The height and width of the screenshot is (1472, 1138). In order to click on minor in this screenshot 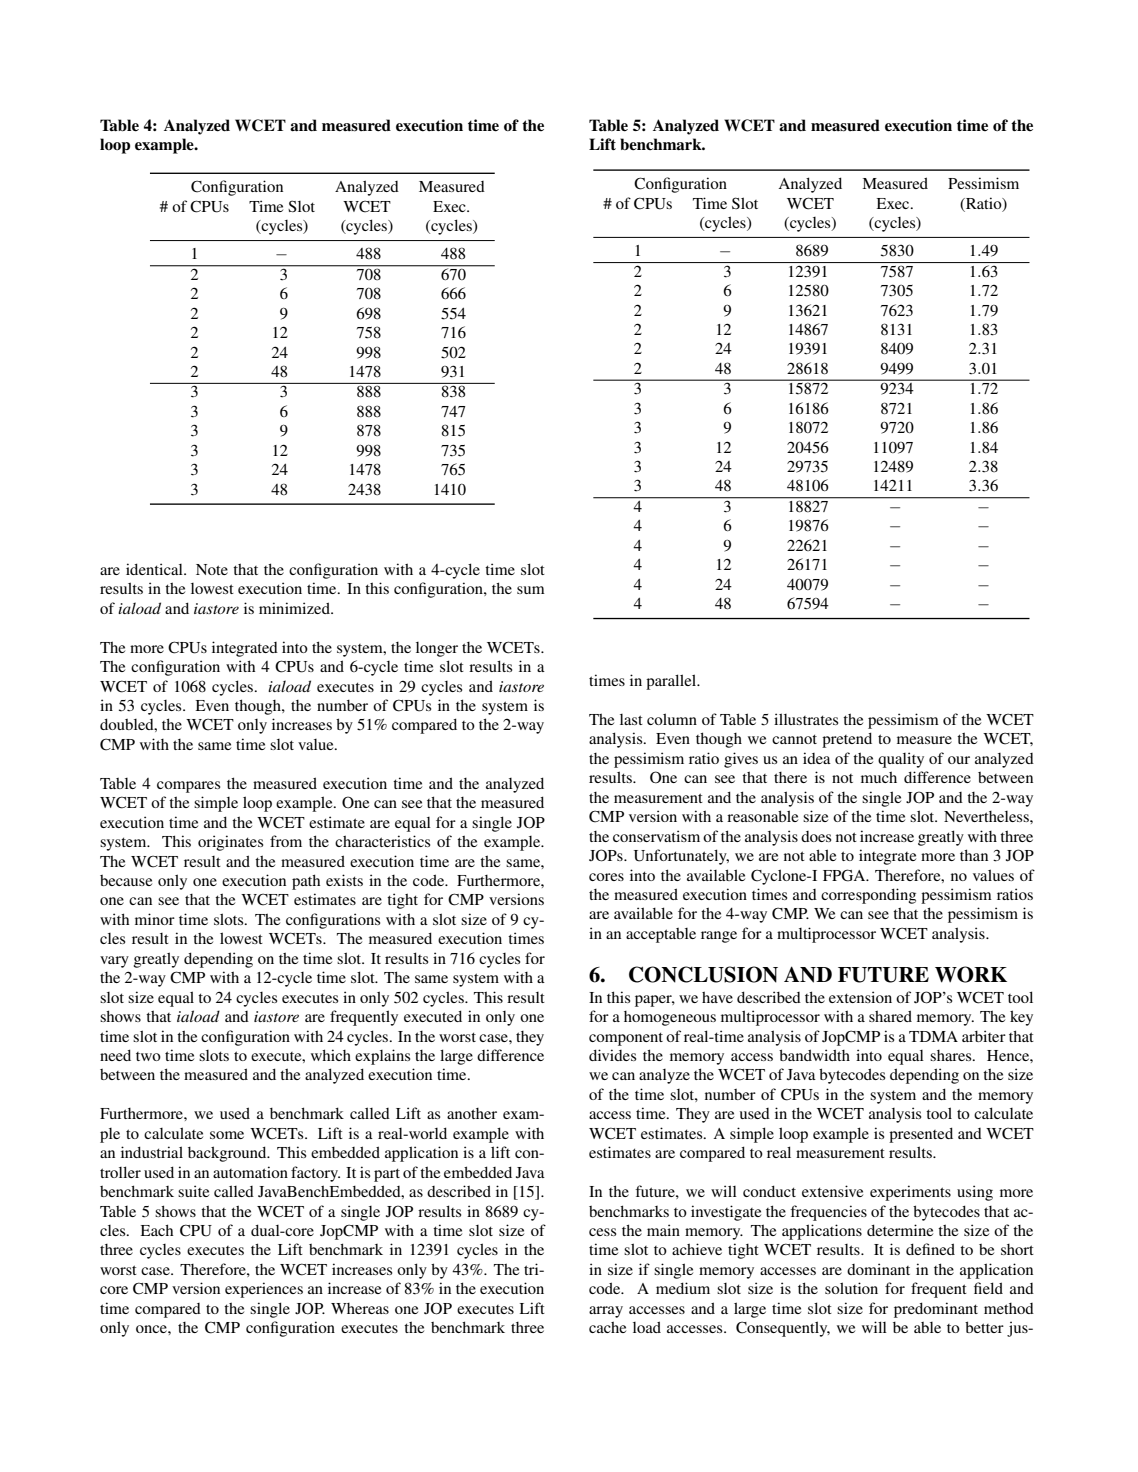, I will do `click(155, 919)`.
